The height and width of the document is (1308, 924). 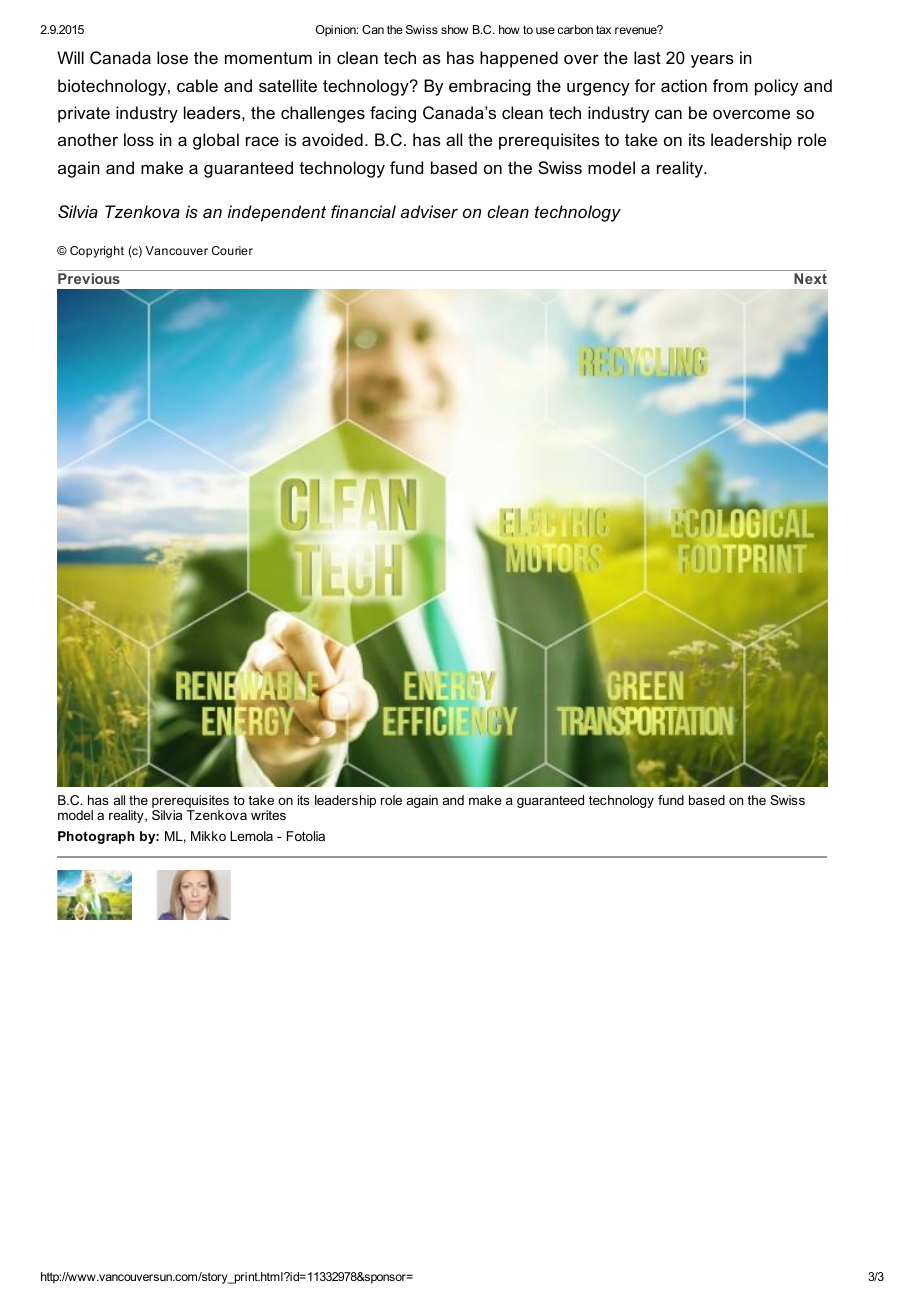 What do you see at coordinates (208, 836) in the document?
I see `Mikko` at bounding box center [208, 836].
